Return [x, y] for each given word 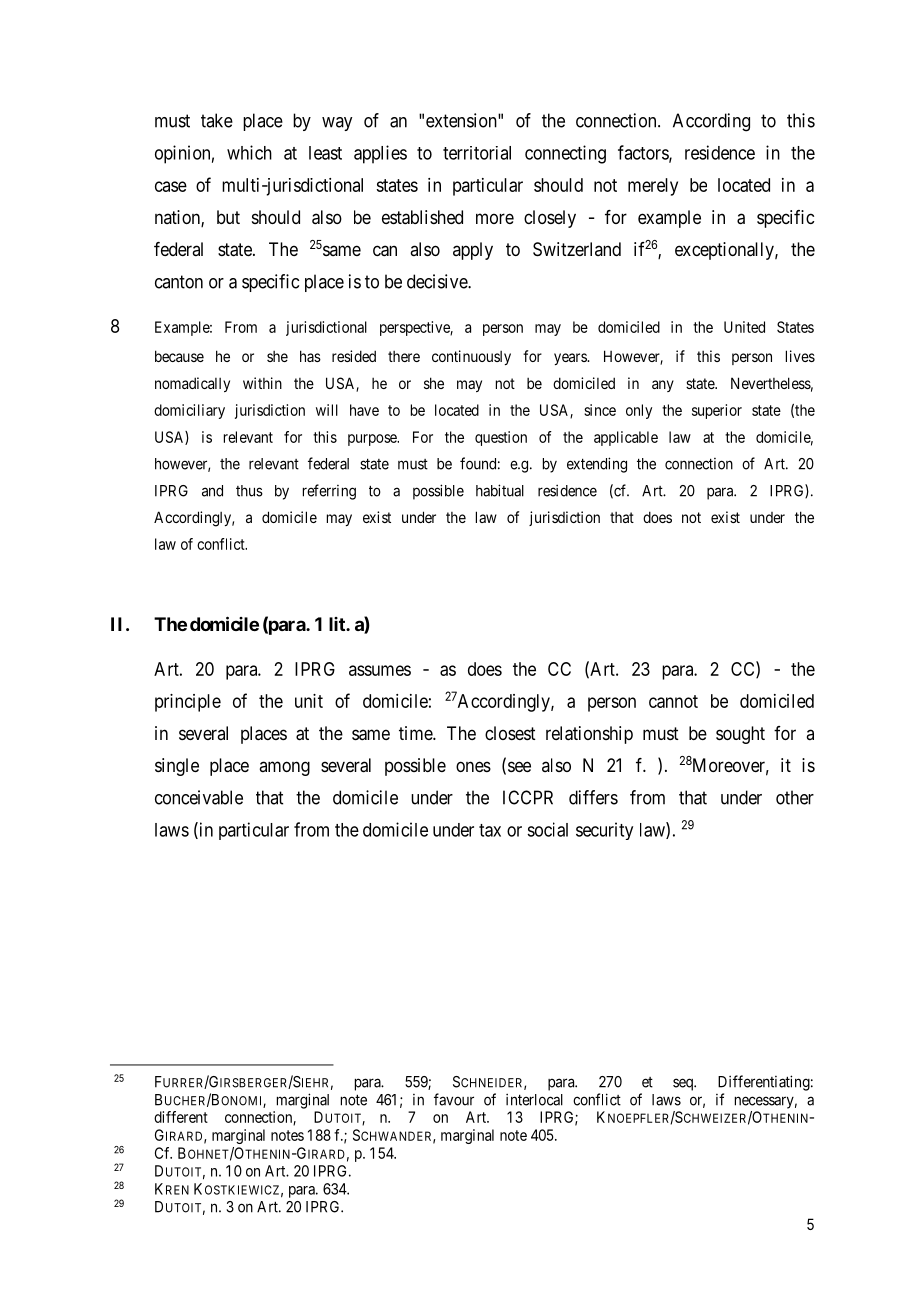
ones [473, 766]
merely [653, 187]
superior [717, 411]
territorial [477, 153]
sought [740, 735]
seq [684, 1084]
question [501, 438]
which [249, 152]
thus [249, 491]
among [284, 768]
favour [454, 1099]
